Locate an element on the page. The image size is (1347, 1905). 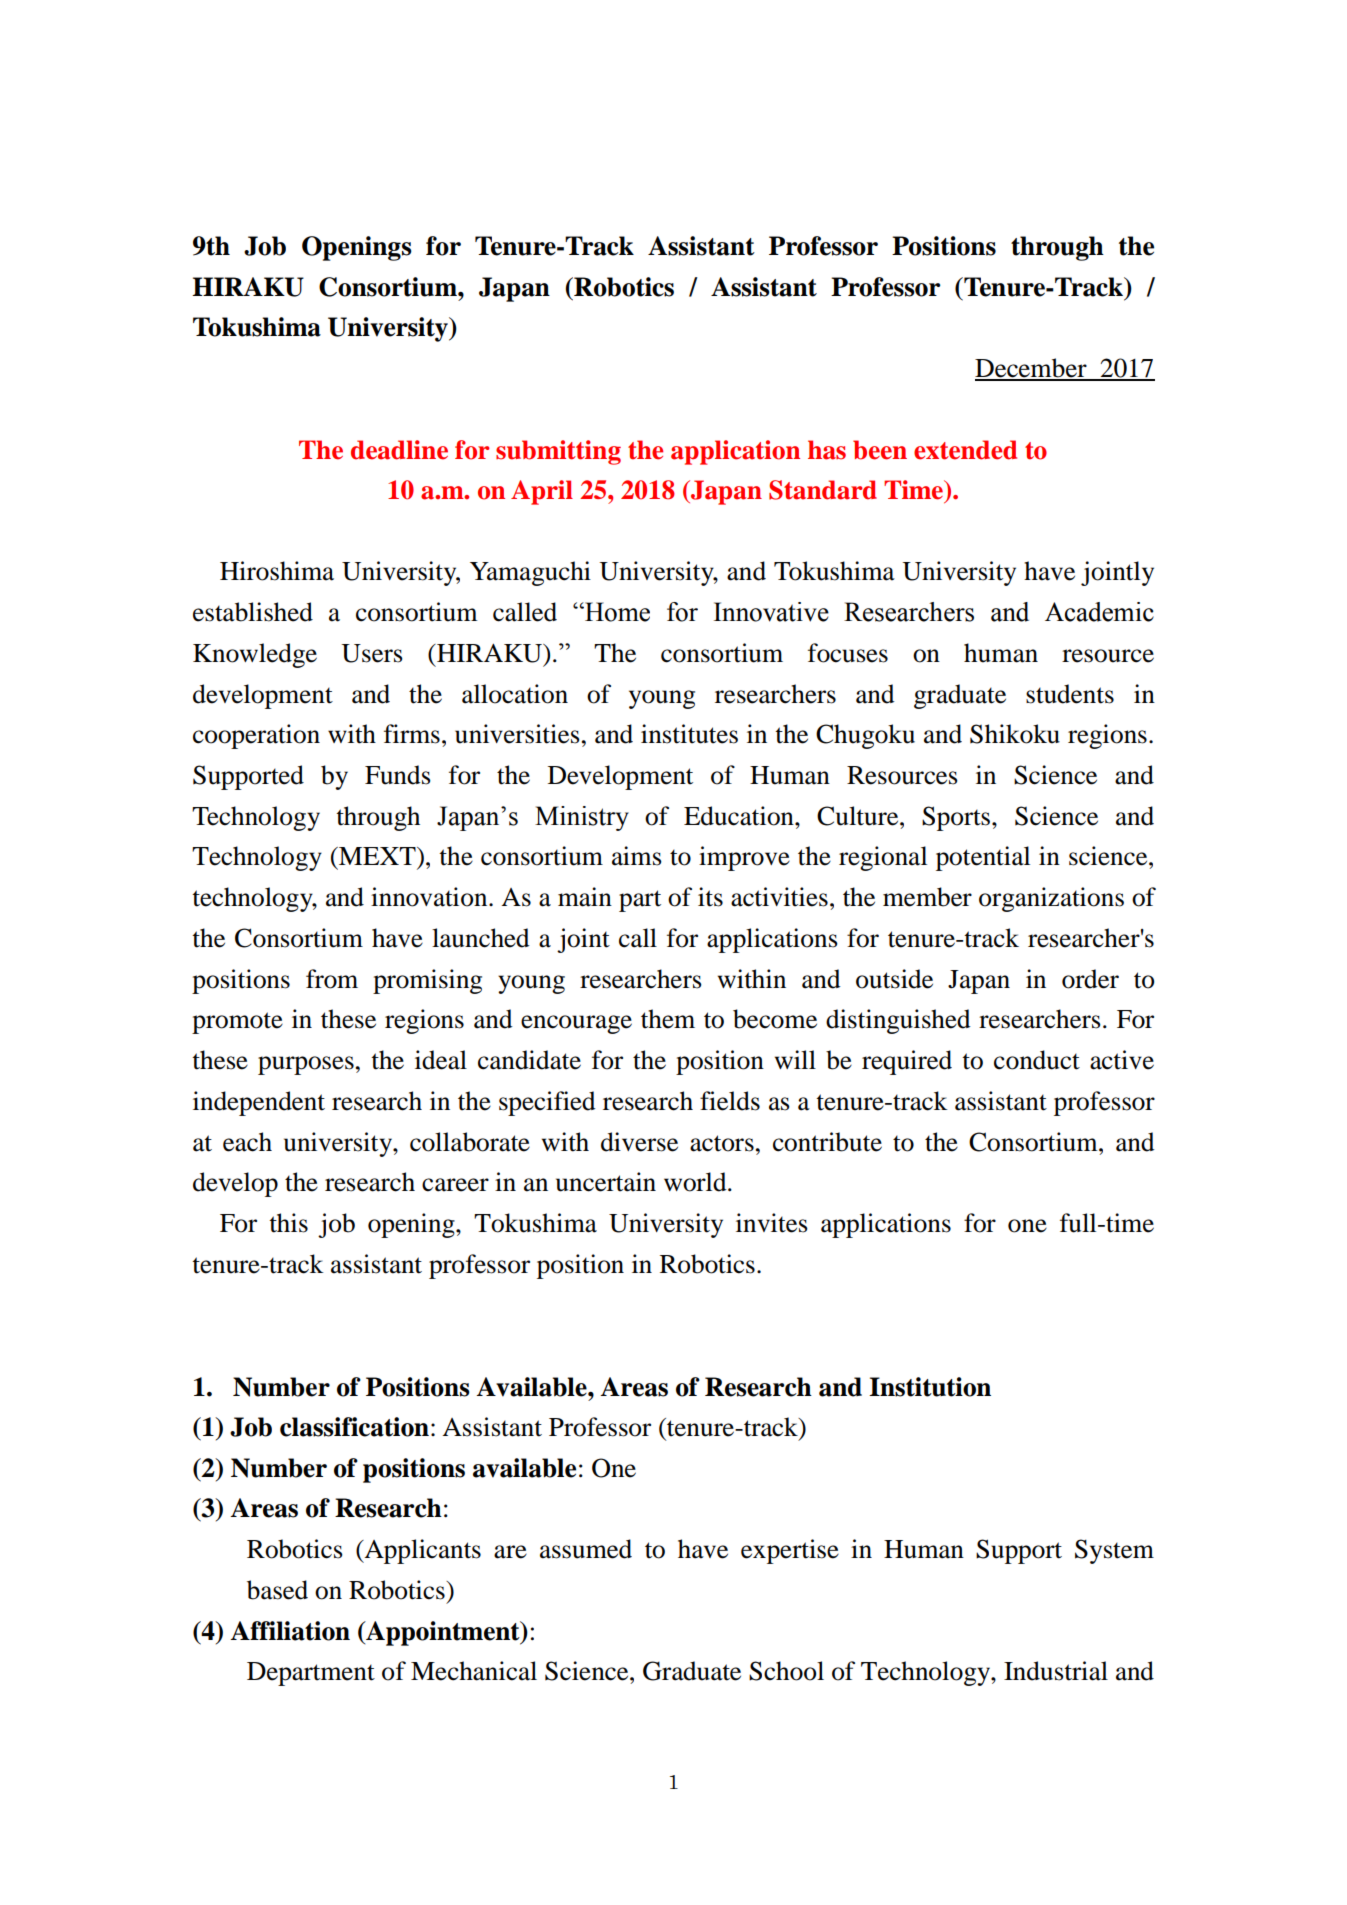
invites is located at coordinates (772, 1223).
